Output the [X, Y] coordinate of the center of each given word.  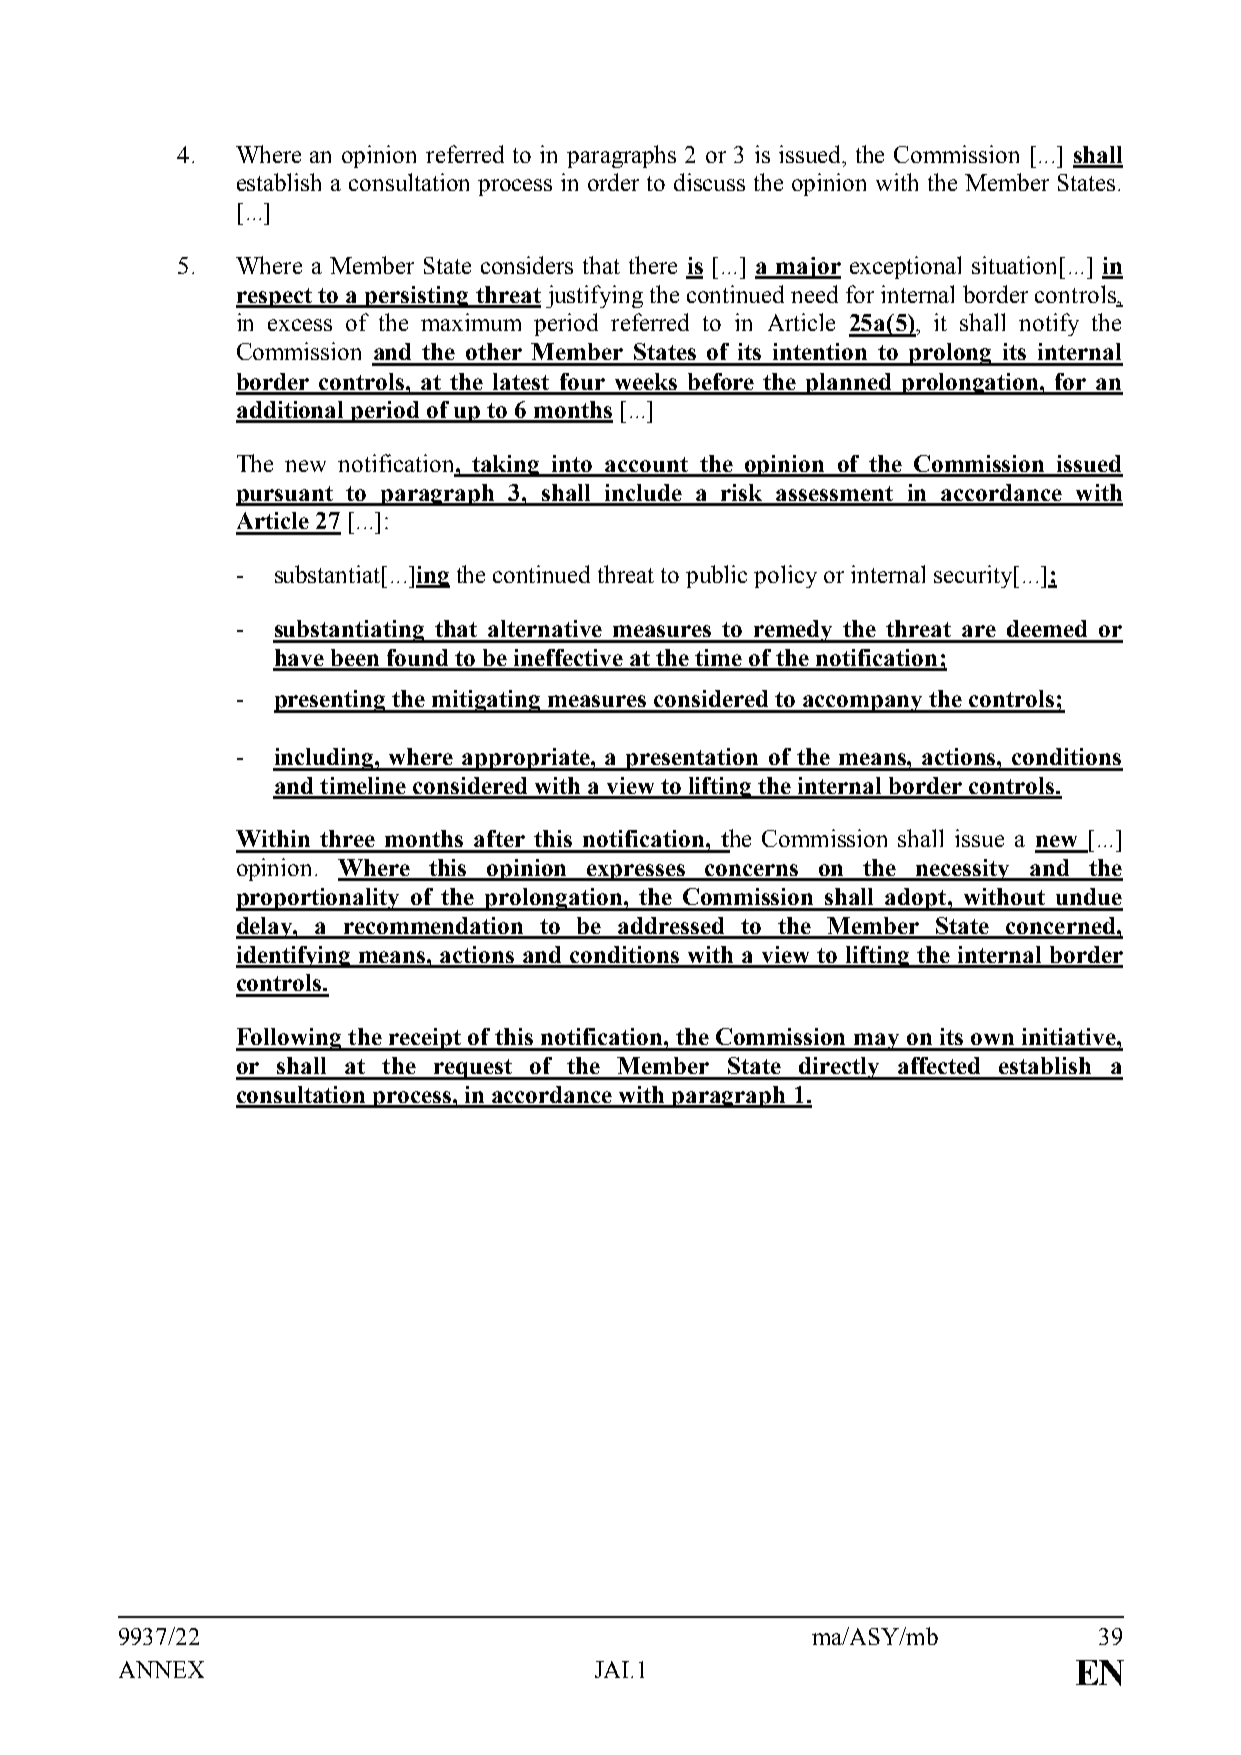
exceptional [905, 267]
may [877, 1042]
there [653, 265]
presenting [331, 701]
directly [839, 1068]
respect [275, 298]
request [472, 1069]
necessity [964, 870]
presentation [692, 759]
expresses [636, 872]
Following [290, 1039]
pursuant [286, 496]
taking [507, 466]
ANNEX [161, 1669]
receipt [425, 1039]
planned [849, 384]
